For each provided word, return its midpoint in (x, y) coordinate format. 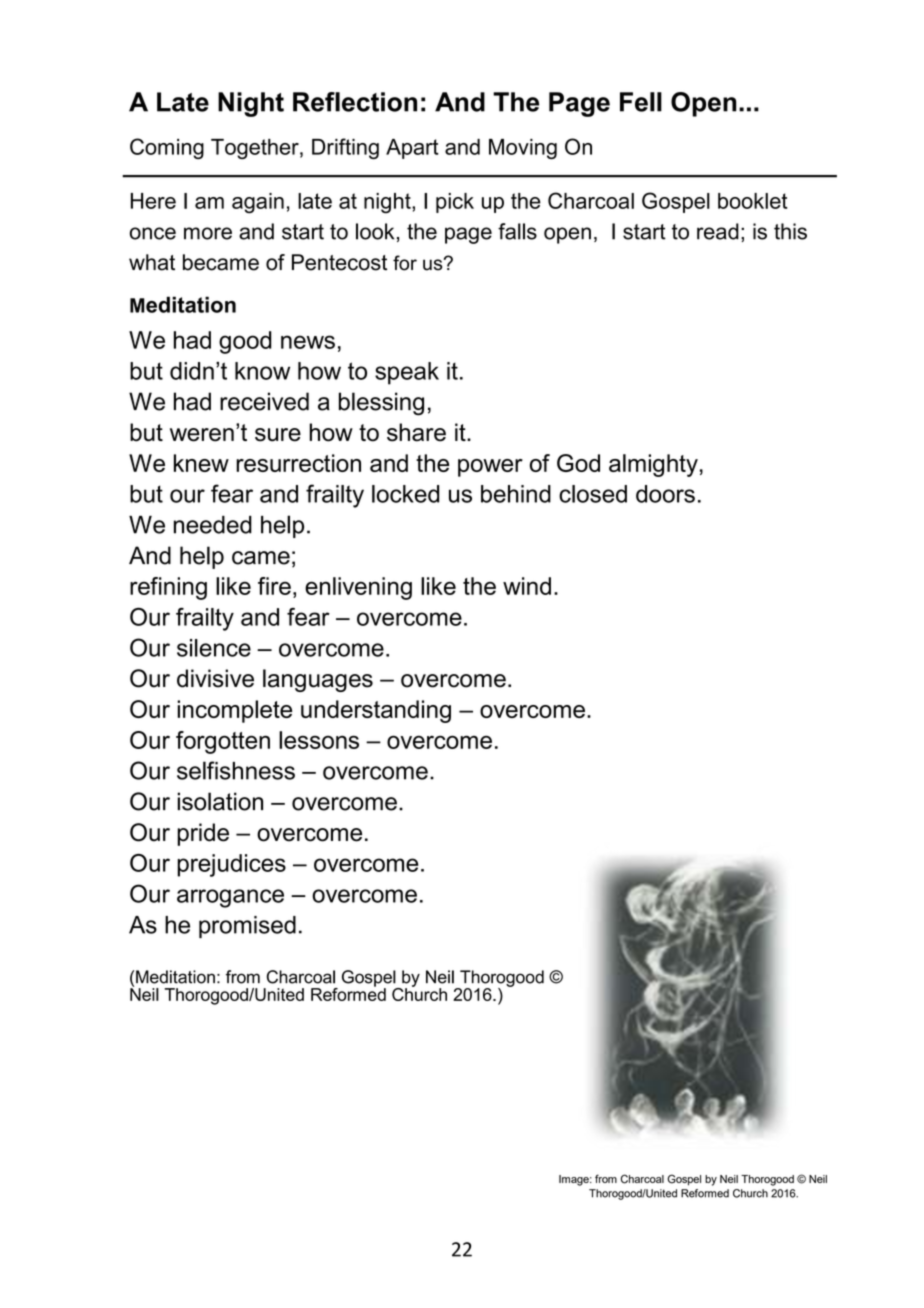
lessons (319, 740)
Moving (523, 149)
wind (527, 586)
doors (665, 494)
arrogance (230, 898)
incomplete (234, 711)
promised (247, 927)
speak (407, 373)
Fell (641, 102)
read (718, 231)
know (262, 371)
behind (516, 494)
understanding (376, 711)
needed (213, 525)
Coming (167, 148)
